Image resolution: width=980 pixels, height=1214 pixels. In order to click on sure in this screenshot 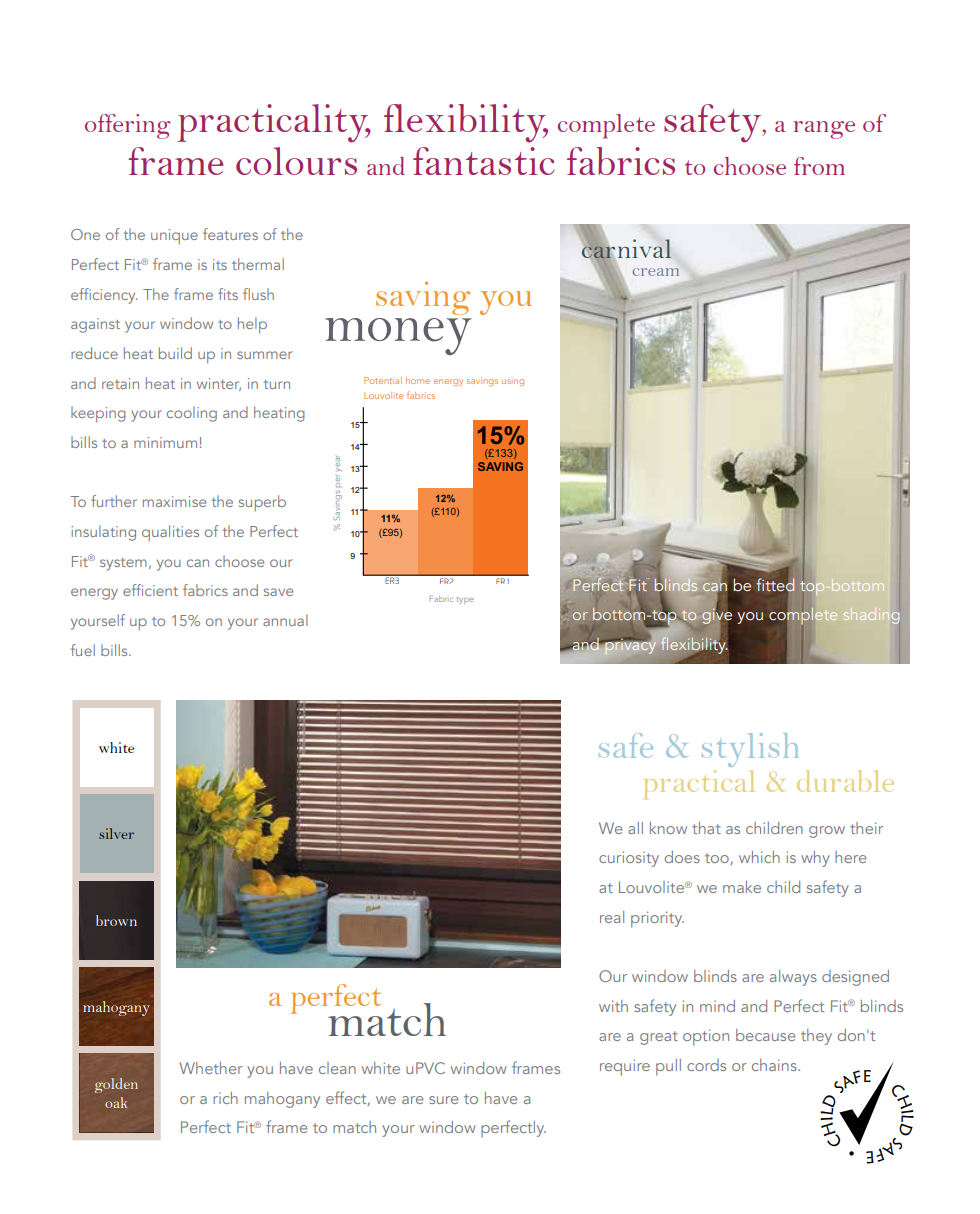, I will do `click(444, 1100)`.
